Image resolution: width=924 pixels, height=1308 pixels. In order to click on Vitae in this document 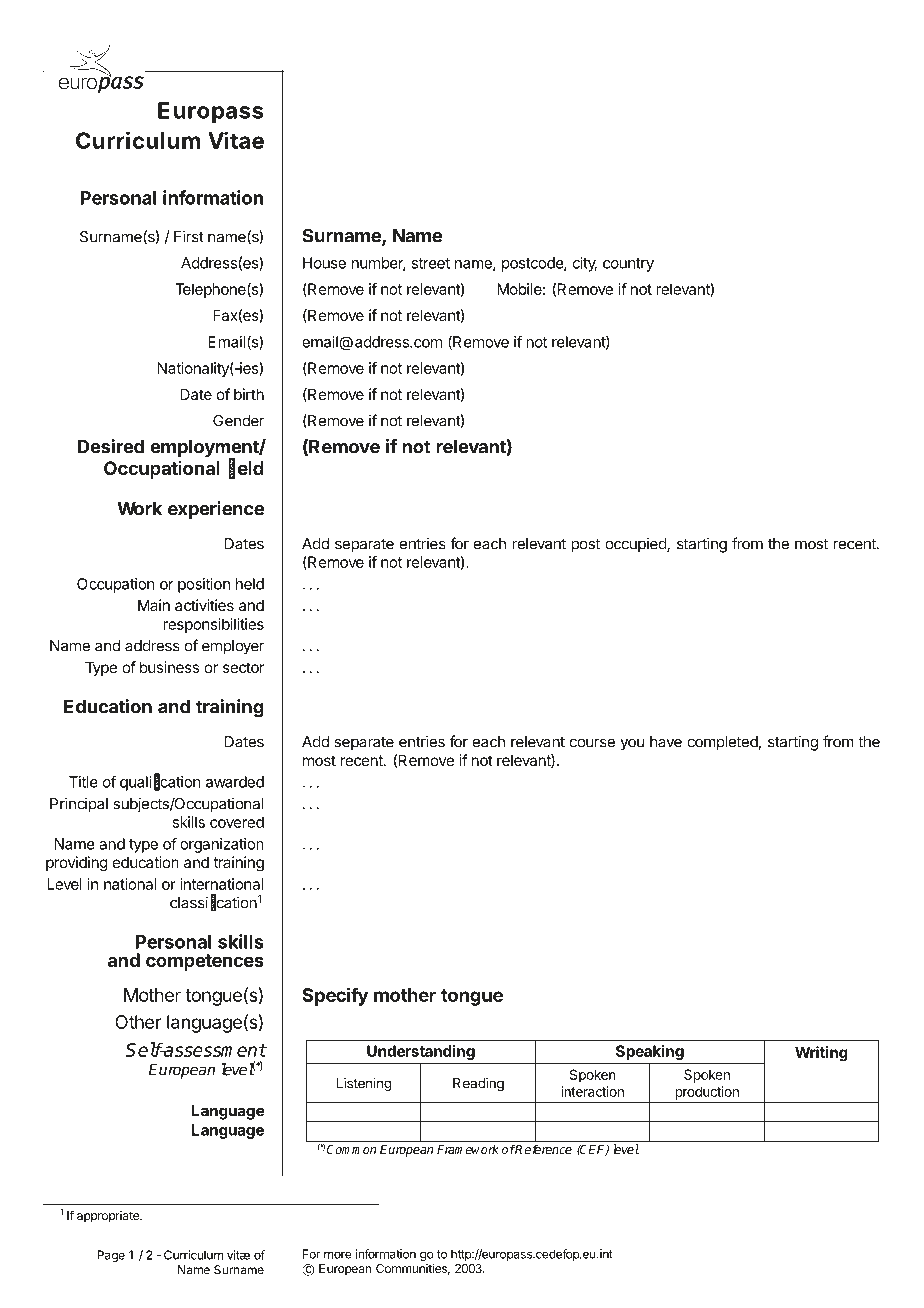, I will do `click(236, 140)`.
